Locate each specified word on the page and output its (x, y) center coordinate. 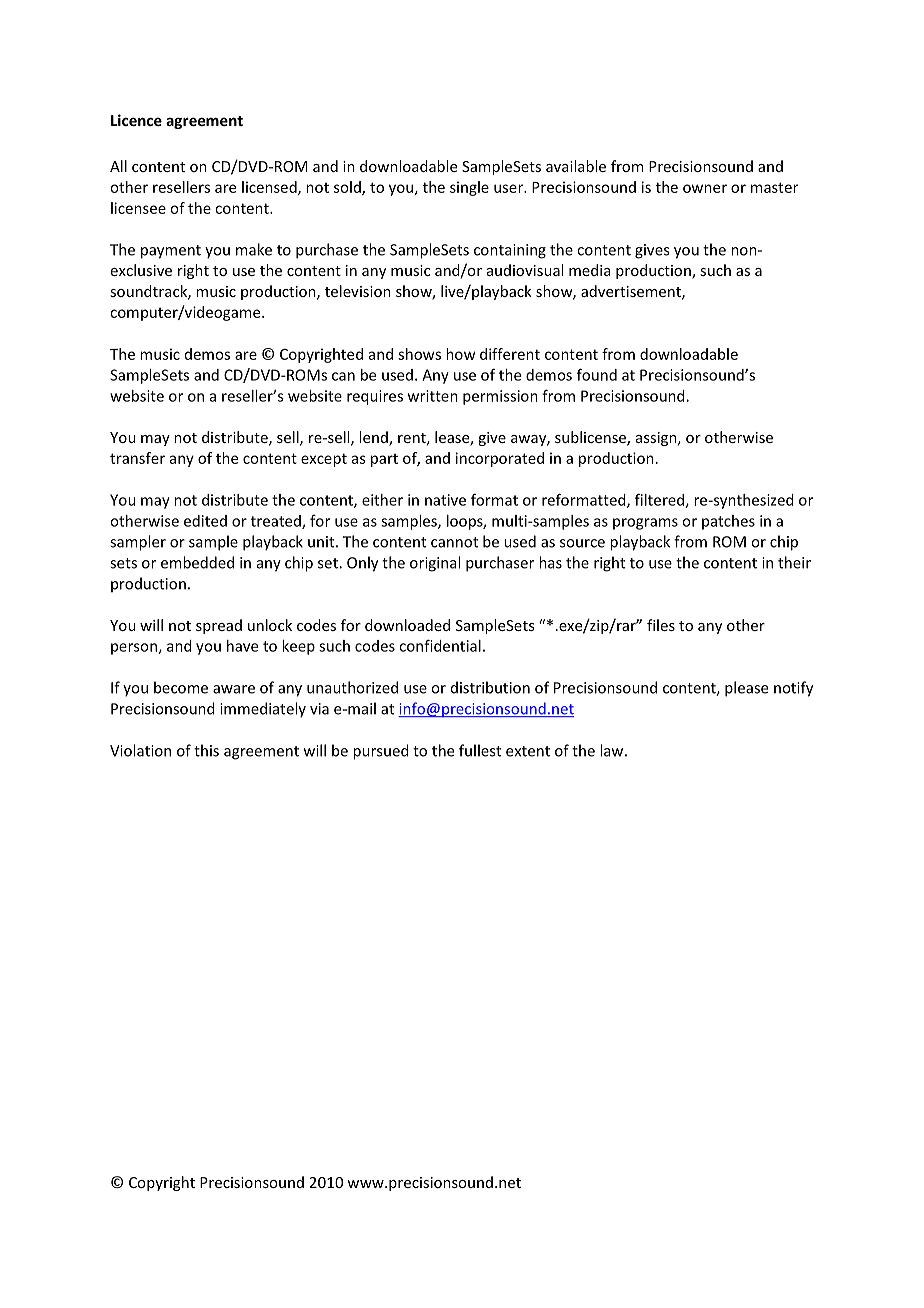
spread (219, 626)
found (597, 374)
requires (375, 397)
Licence (136, 120)
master (774, 187)
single (469, 188)
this (206, 750)
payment (171, 252)
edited (205, 521)
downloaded (407, 625)
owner (705, 188)
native (445, 500)
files (661, 625)
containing (510, 251)
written (433, 396)
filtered (660, 500)
